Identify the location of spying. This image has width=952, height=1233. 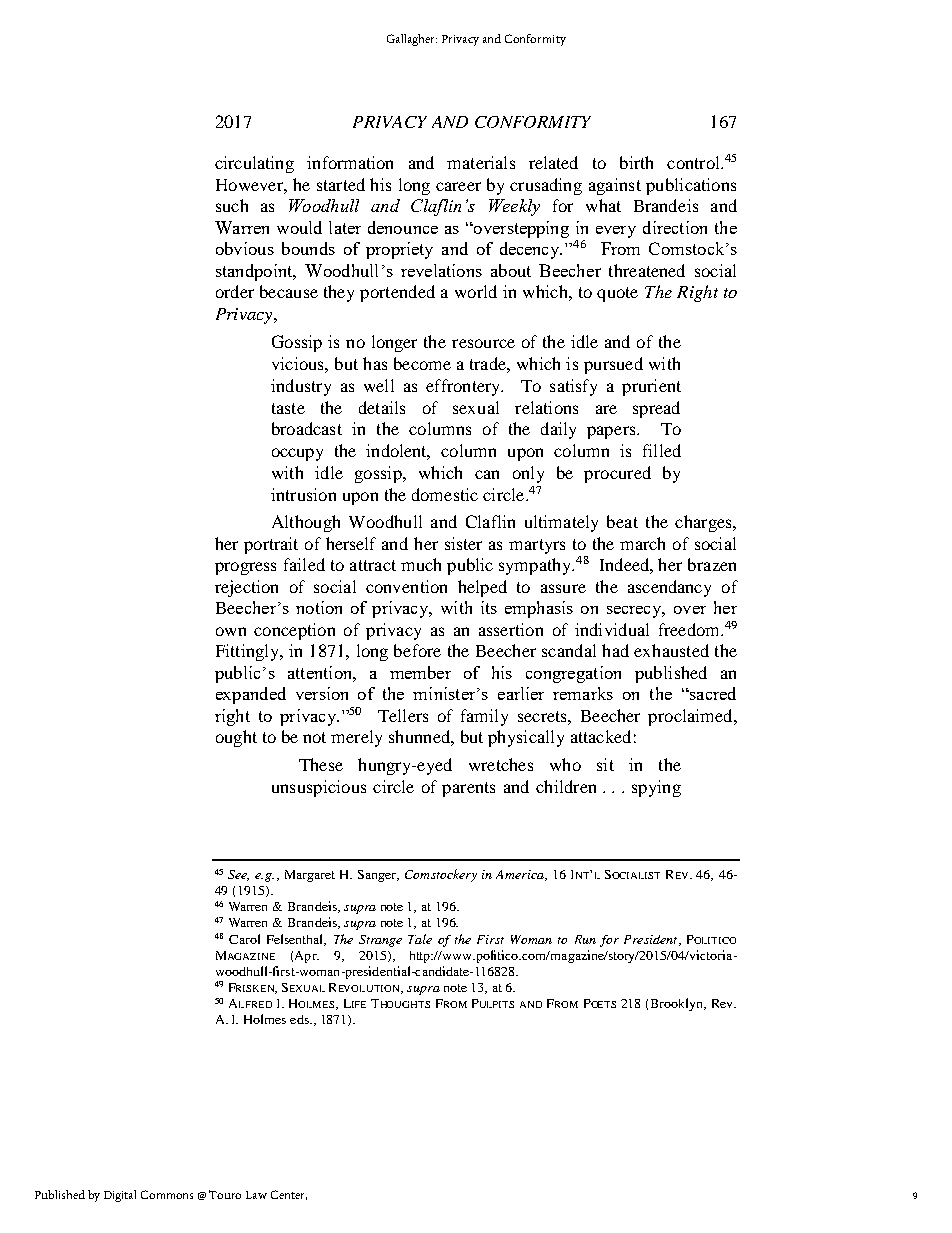
(656, 788).
